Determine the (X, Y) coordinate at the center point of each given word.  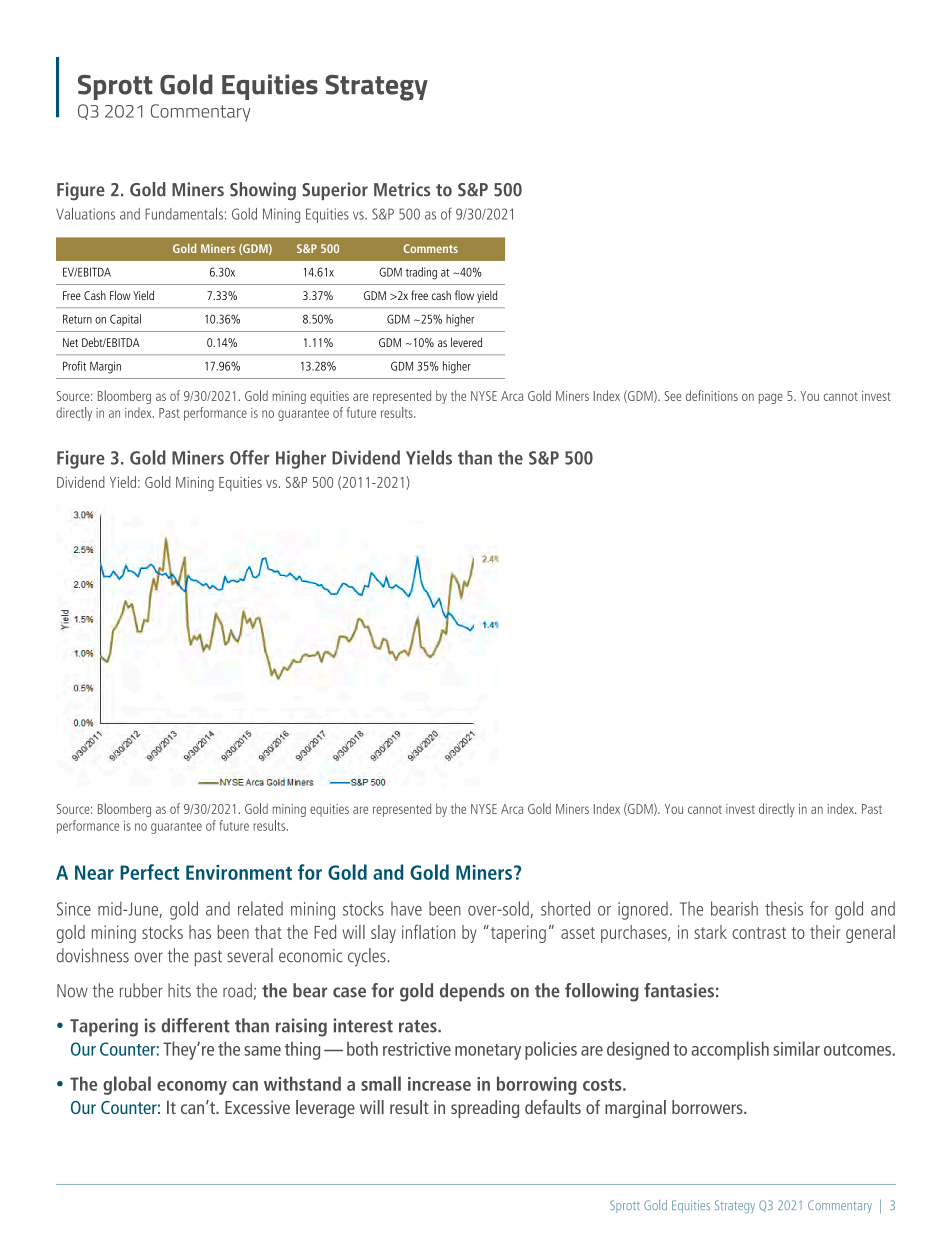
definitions (712, 395)
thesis (784, 908)
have (406, 908)
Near (94, 872)
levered (466, 342)
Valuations (85, 214)
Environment (239, 872)
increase (439, 1084)
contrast (759, 933)
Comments (431, 248)
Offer (250, 457)
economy (192, 1088)
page (771, 398)
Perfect (149, 872)
